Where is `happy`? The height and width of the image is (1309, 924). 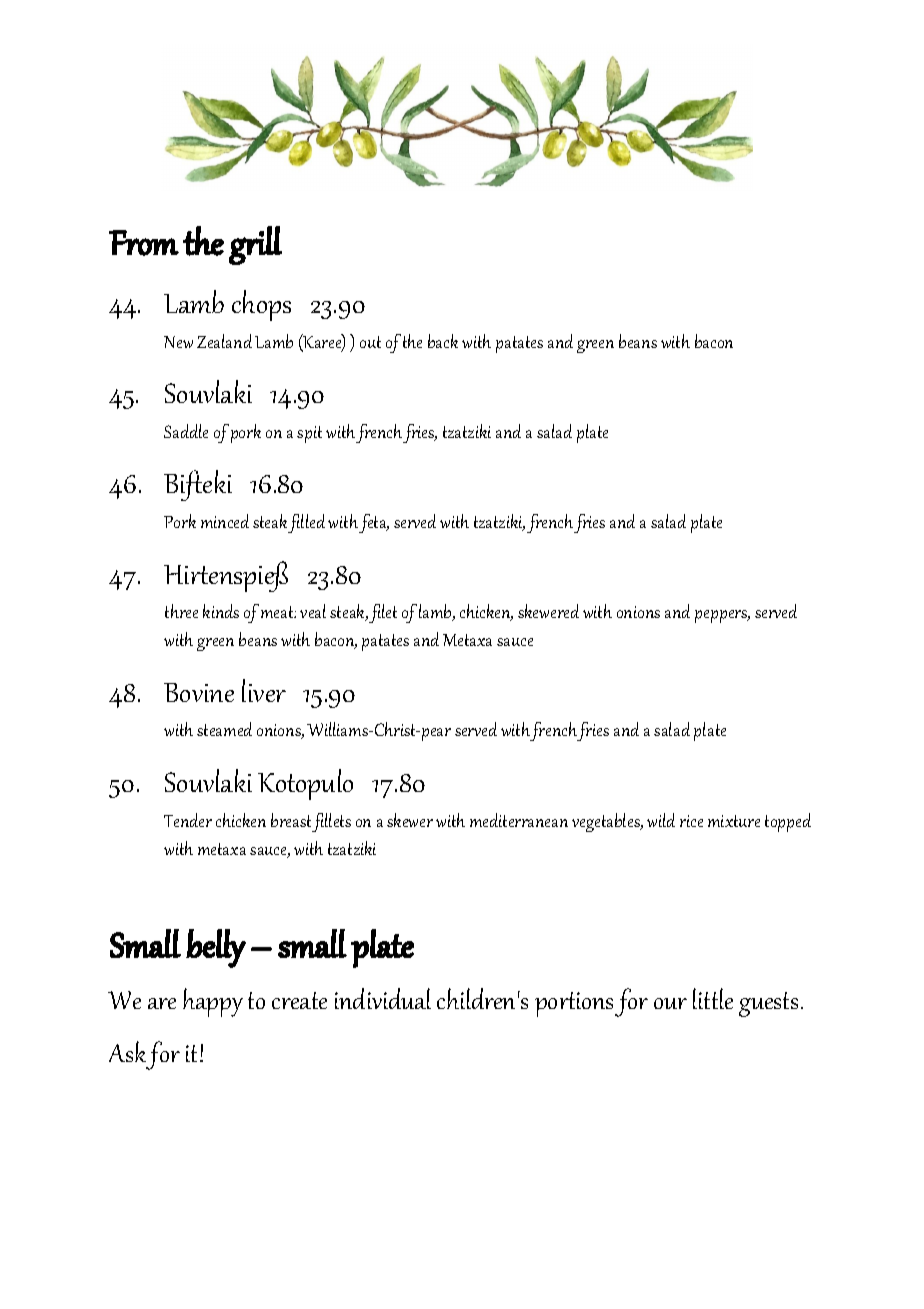 happy is located at coordinates (213, 1002).
